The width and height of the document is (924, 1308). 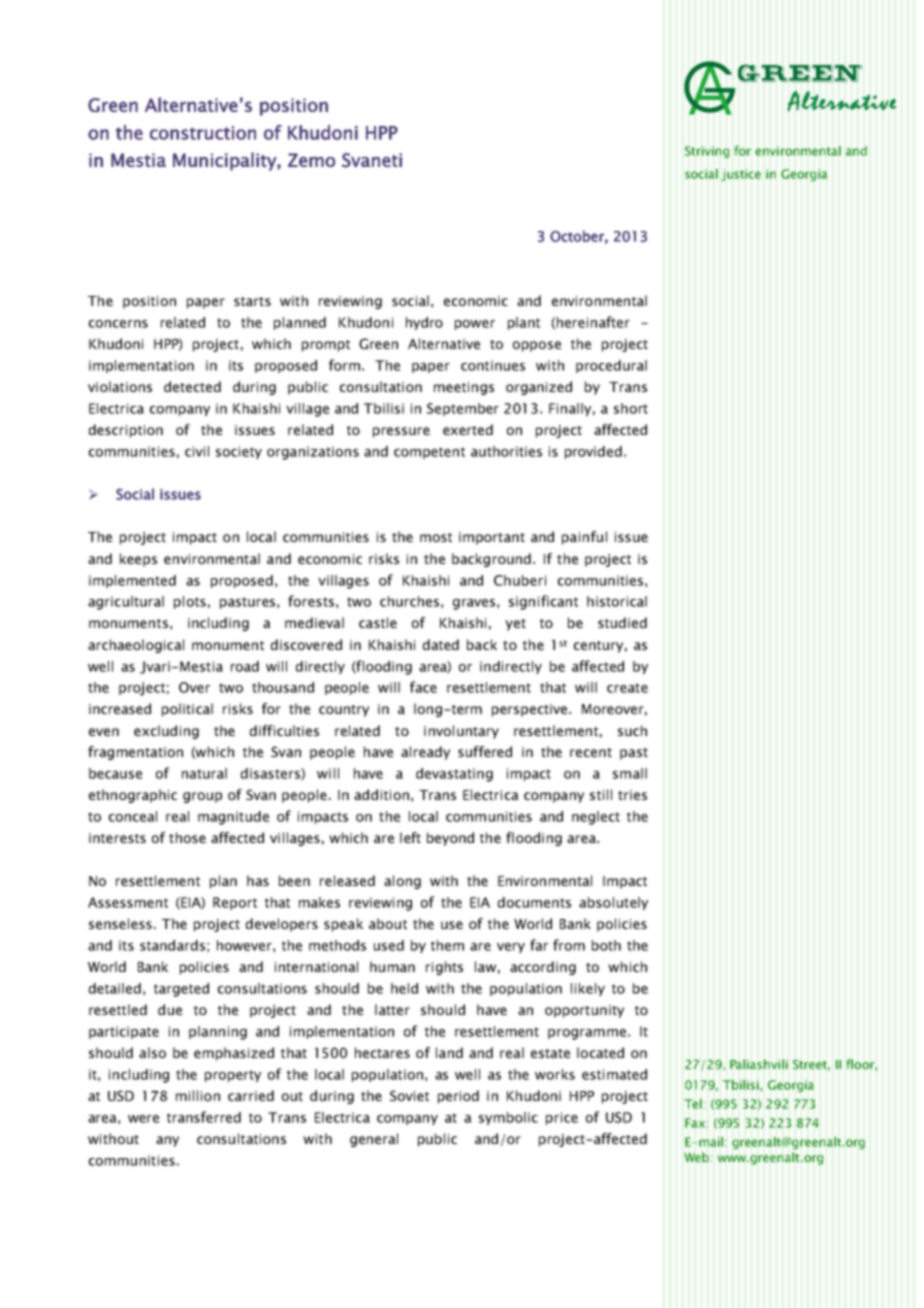 I want to click on hydro, so click(x=424, y=323).
